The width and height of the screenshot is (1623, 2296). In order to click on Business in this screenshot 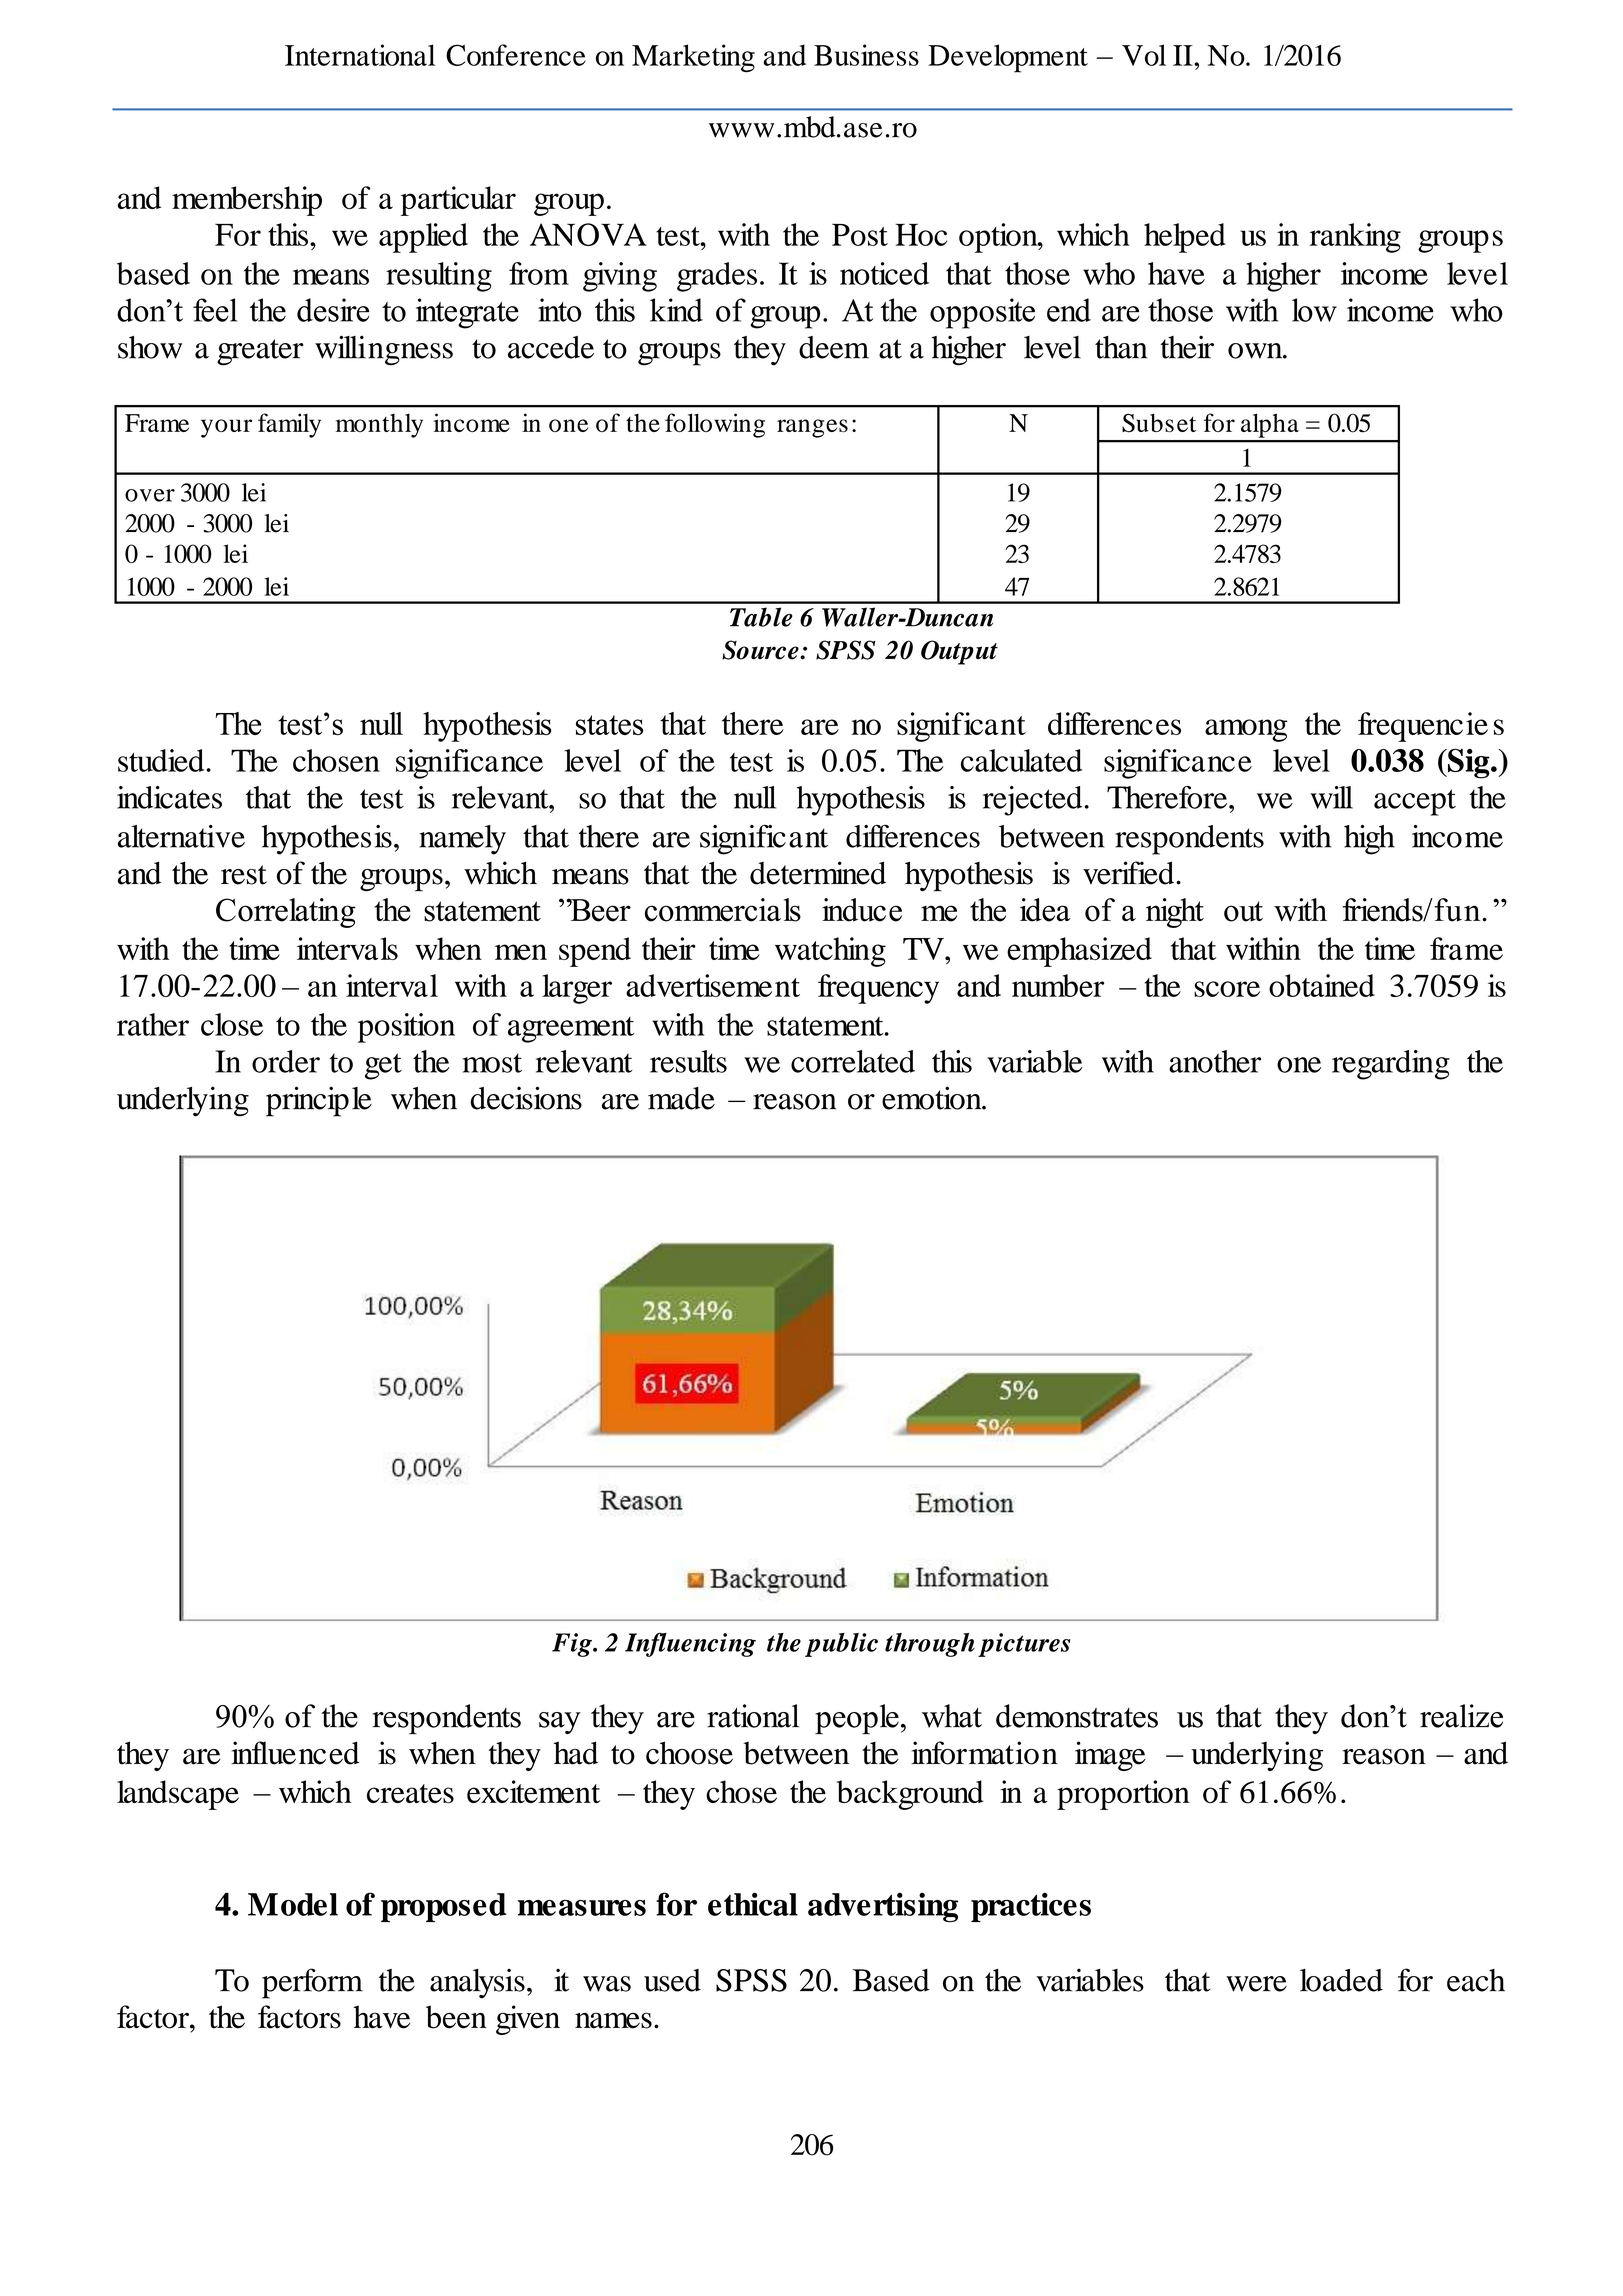, I will do `click(866, 55)`.
